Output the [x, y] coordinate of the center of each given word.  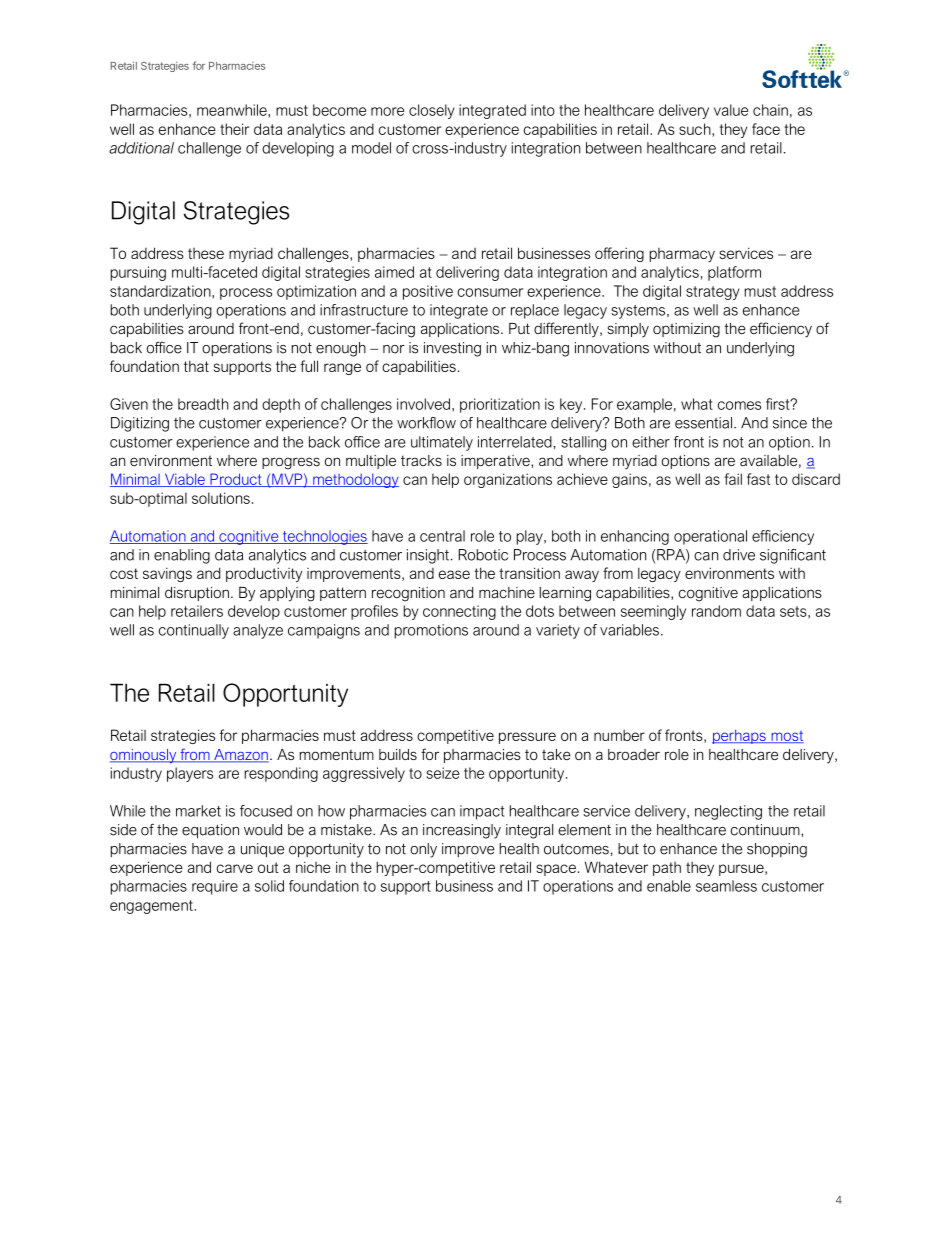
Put [519, 328]
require [215, 887]
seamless [726, 886]
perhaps [740, 737]
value [731, 110]
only [423, 850]
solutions [221, 498]
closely [432, 111]
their [234, 129]
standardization [161, 291]
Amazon [240, 756]
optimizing [686, 330]
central [442, 536]
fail [733, 479]
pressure [527, 738]
